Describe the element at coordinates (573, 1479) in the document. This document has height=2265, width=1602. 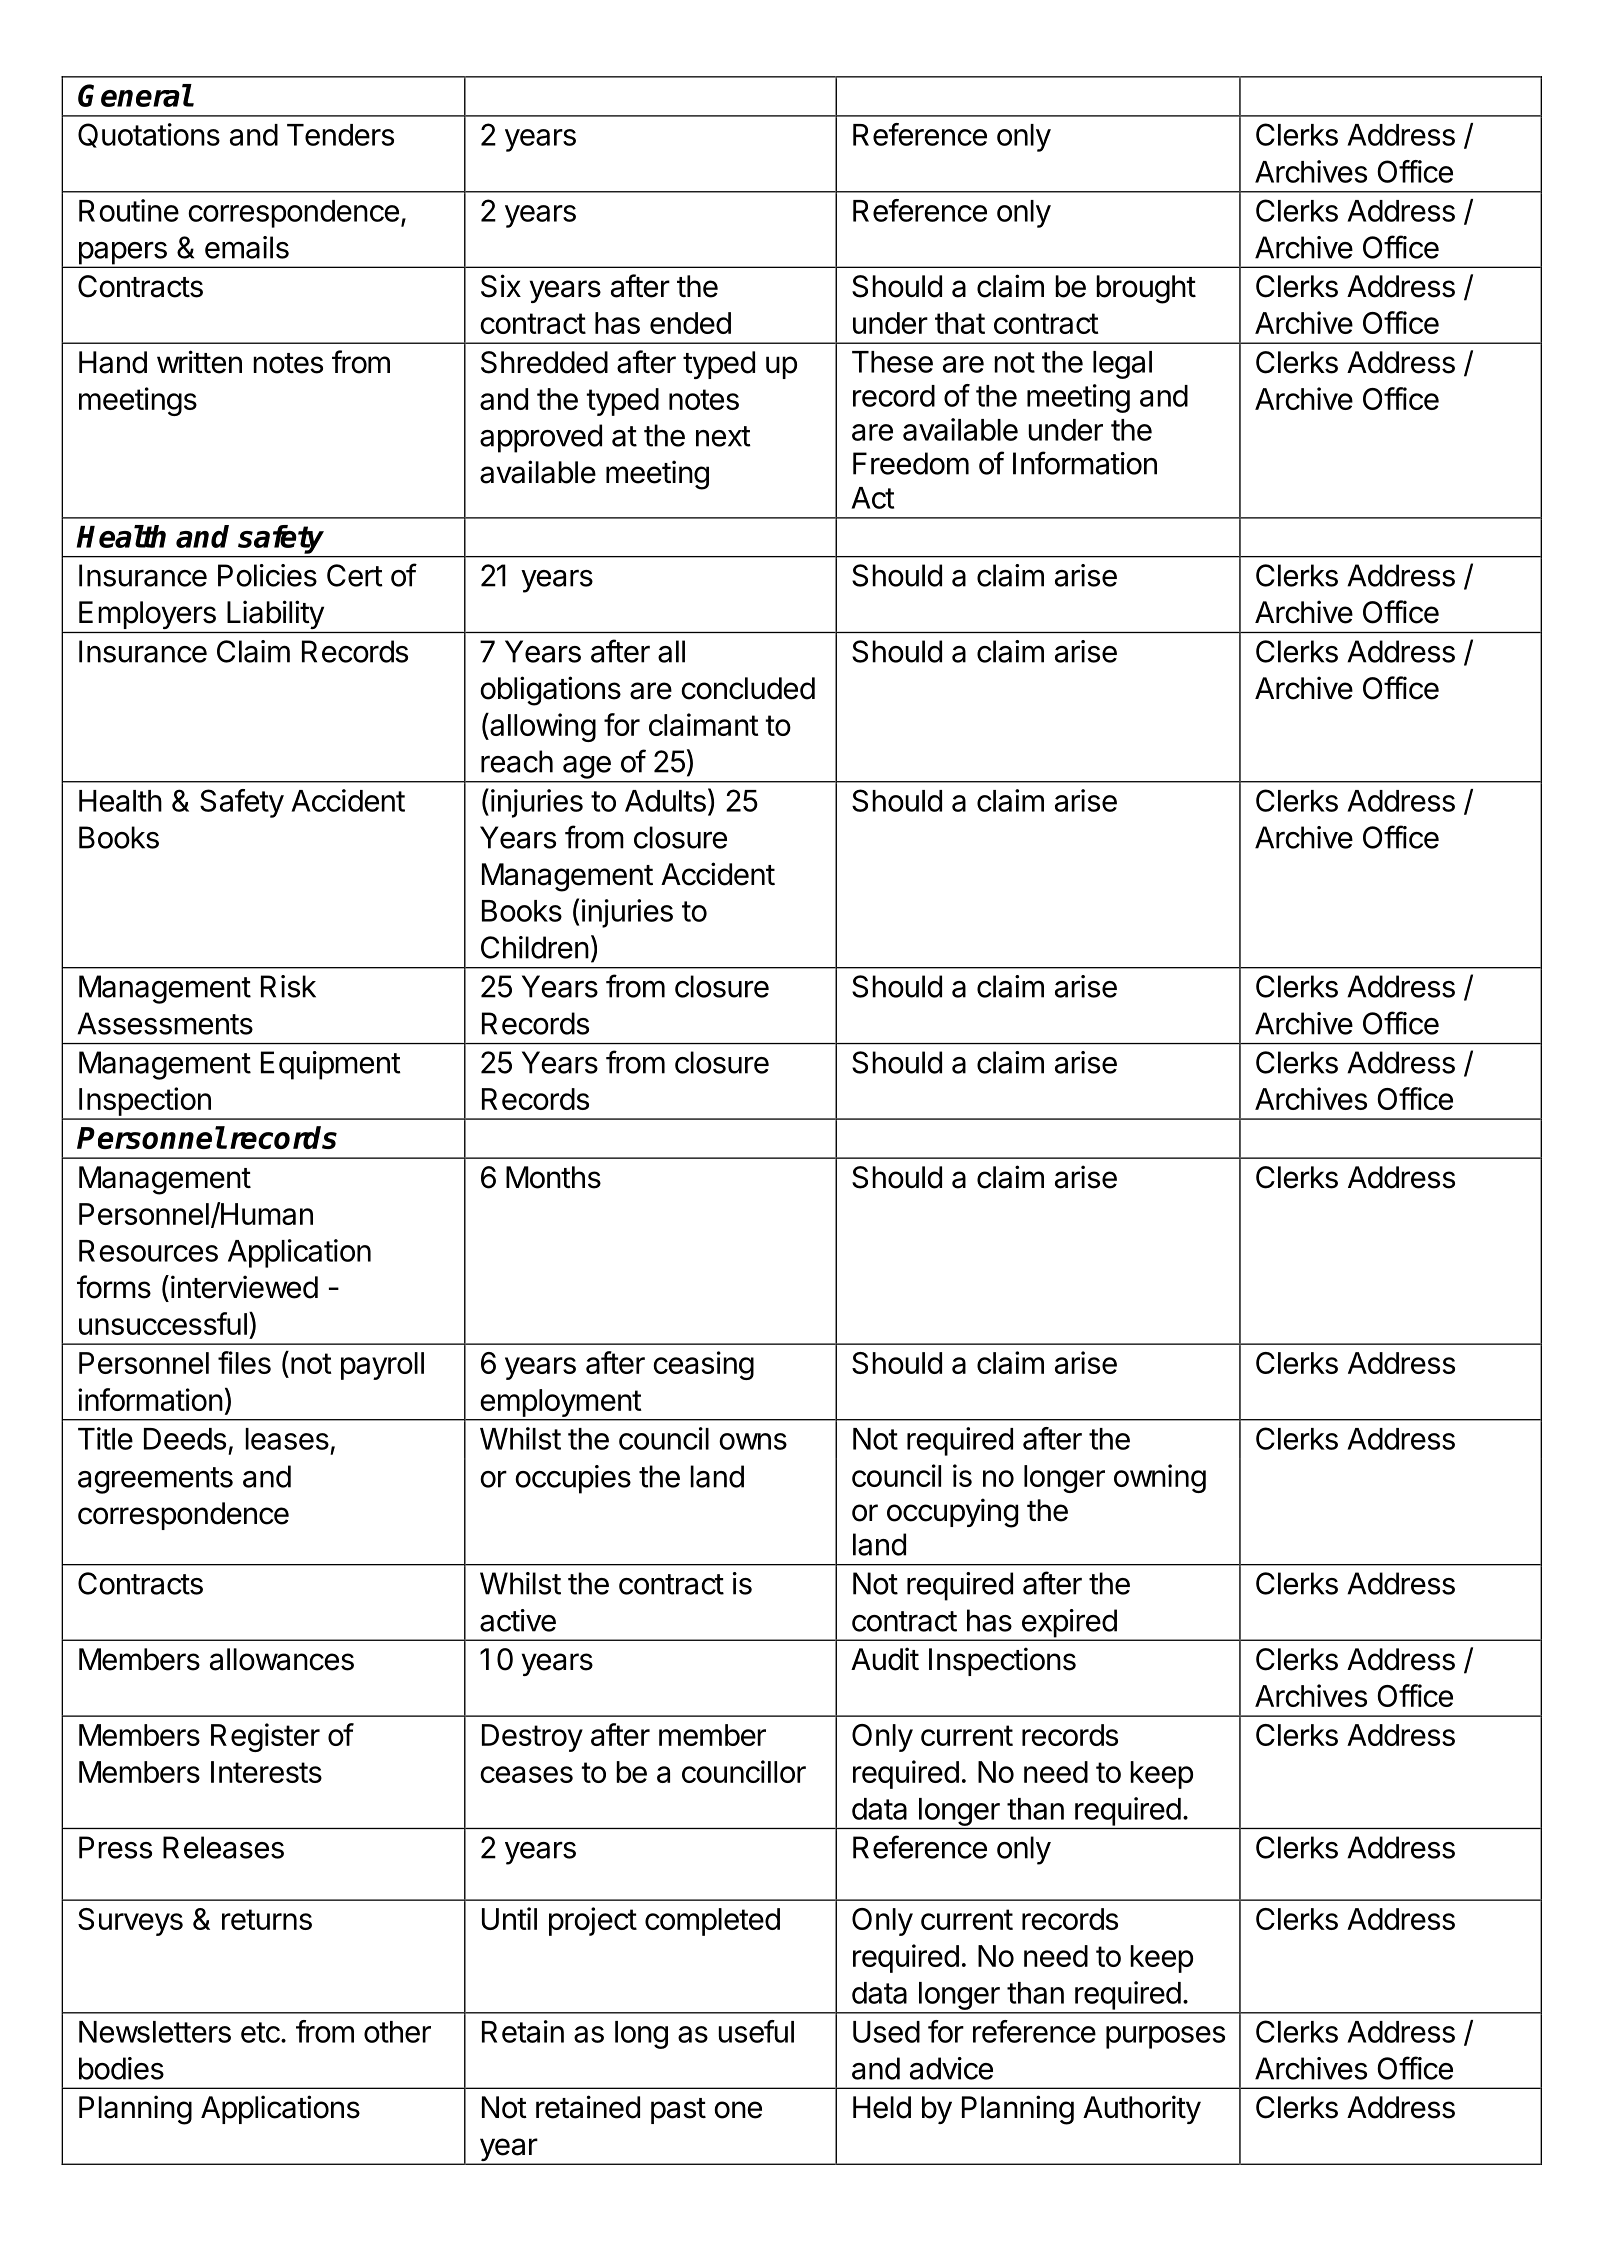
I see `occupies` at that location.
